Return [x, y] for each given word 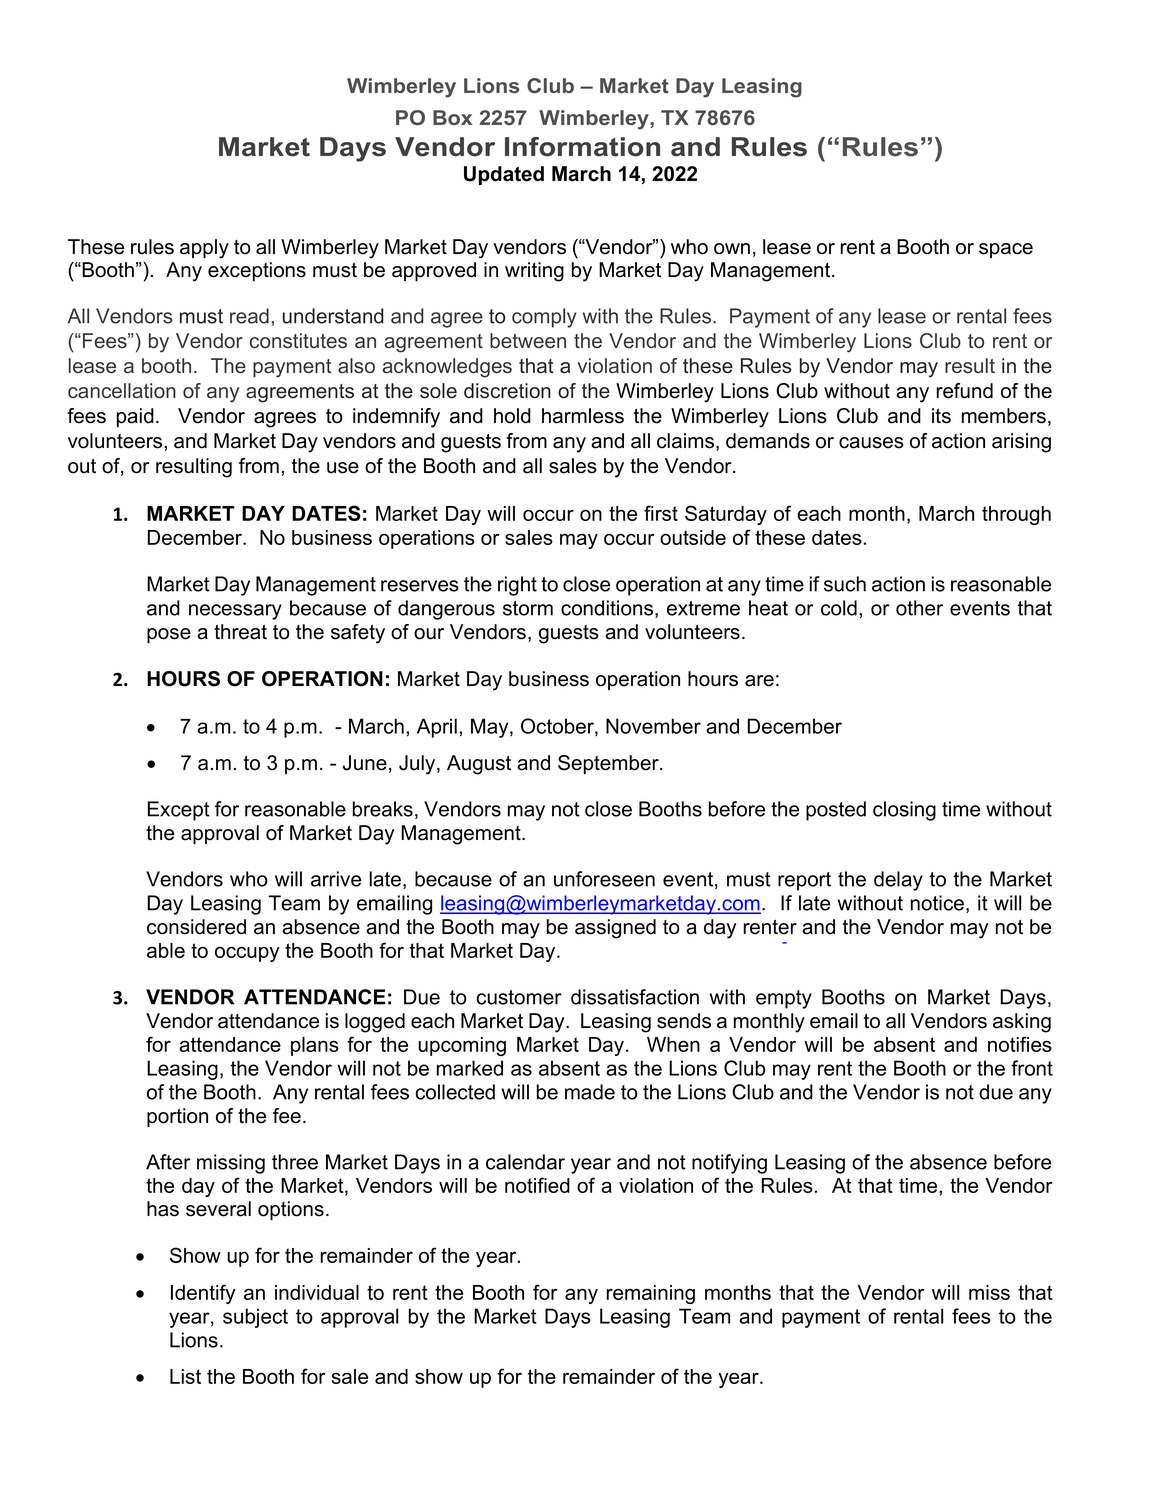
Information [582, 147]
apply [204, 249]
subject [255, 1318]
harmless [583, 416]
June [365, 763]
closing [904, 811]
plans [315, 1046]
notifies [1020, 1044]
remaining [651, 1294]
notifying [729, 1164]
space [1006, 250]
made [590, 1092]
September [609, 764]
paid [135, 417]
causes [871, 443]
